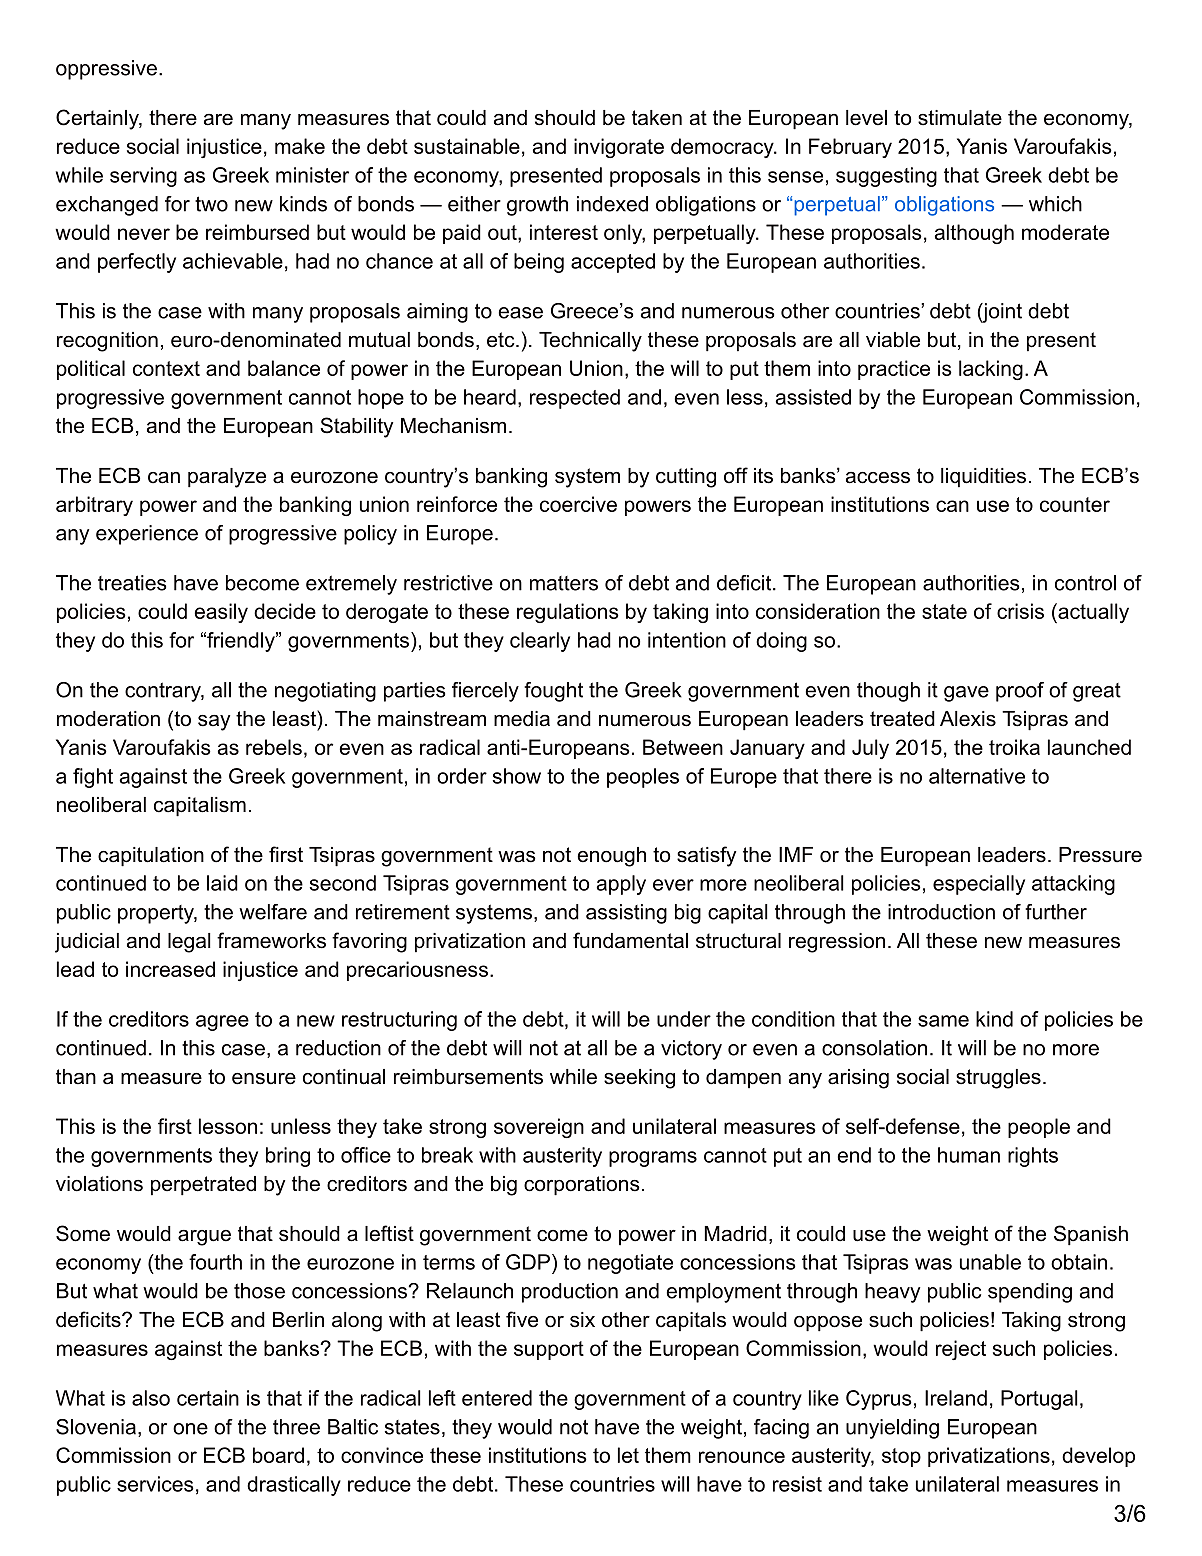  I want to click on fundamental, so click(630, 940).
